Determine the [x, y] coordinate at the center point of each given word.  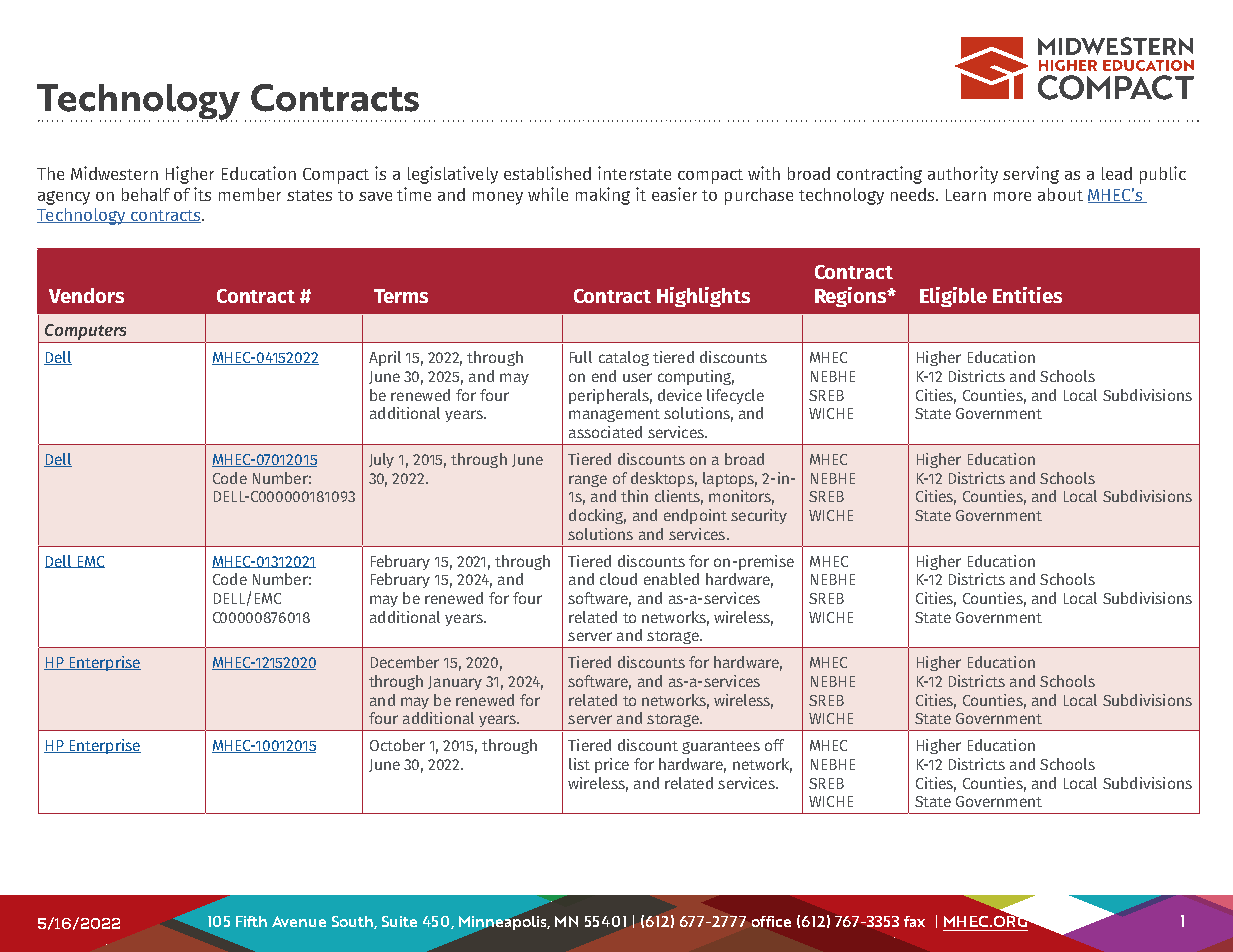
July [381, 460]
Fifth [251, 921]
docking [597, 516]
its [202, 194]
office [771, 921]
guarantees [721, 747]
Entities [1027, 295]
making [603, 196]
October [397, 745]
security [759, 516]
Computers [86, 333]
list [579, 764]
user [637, 377]
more [1012, 196]
